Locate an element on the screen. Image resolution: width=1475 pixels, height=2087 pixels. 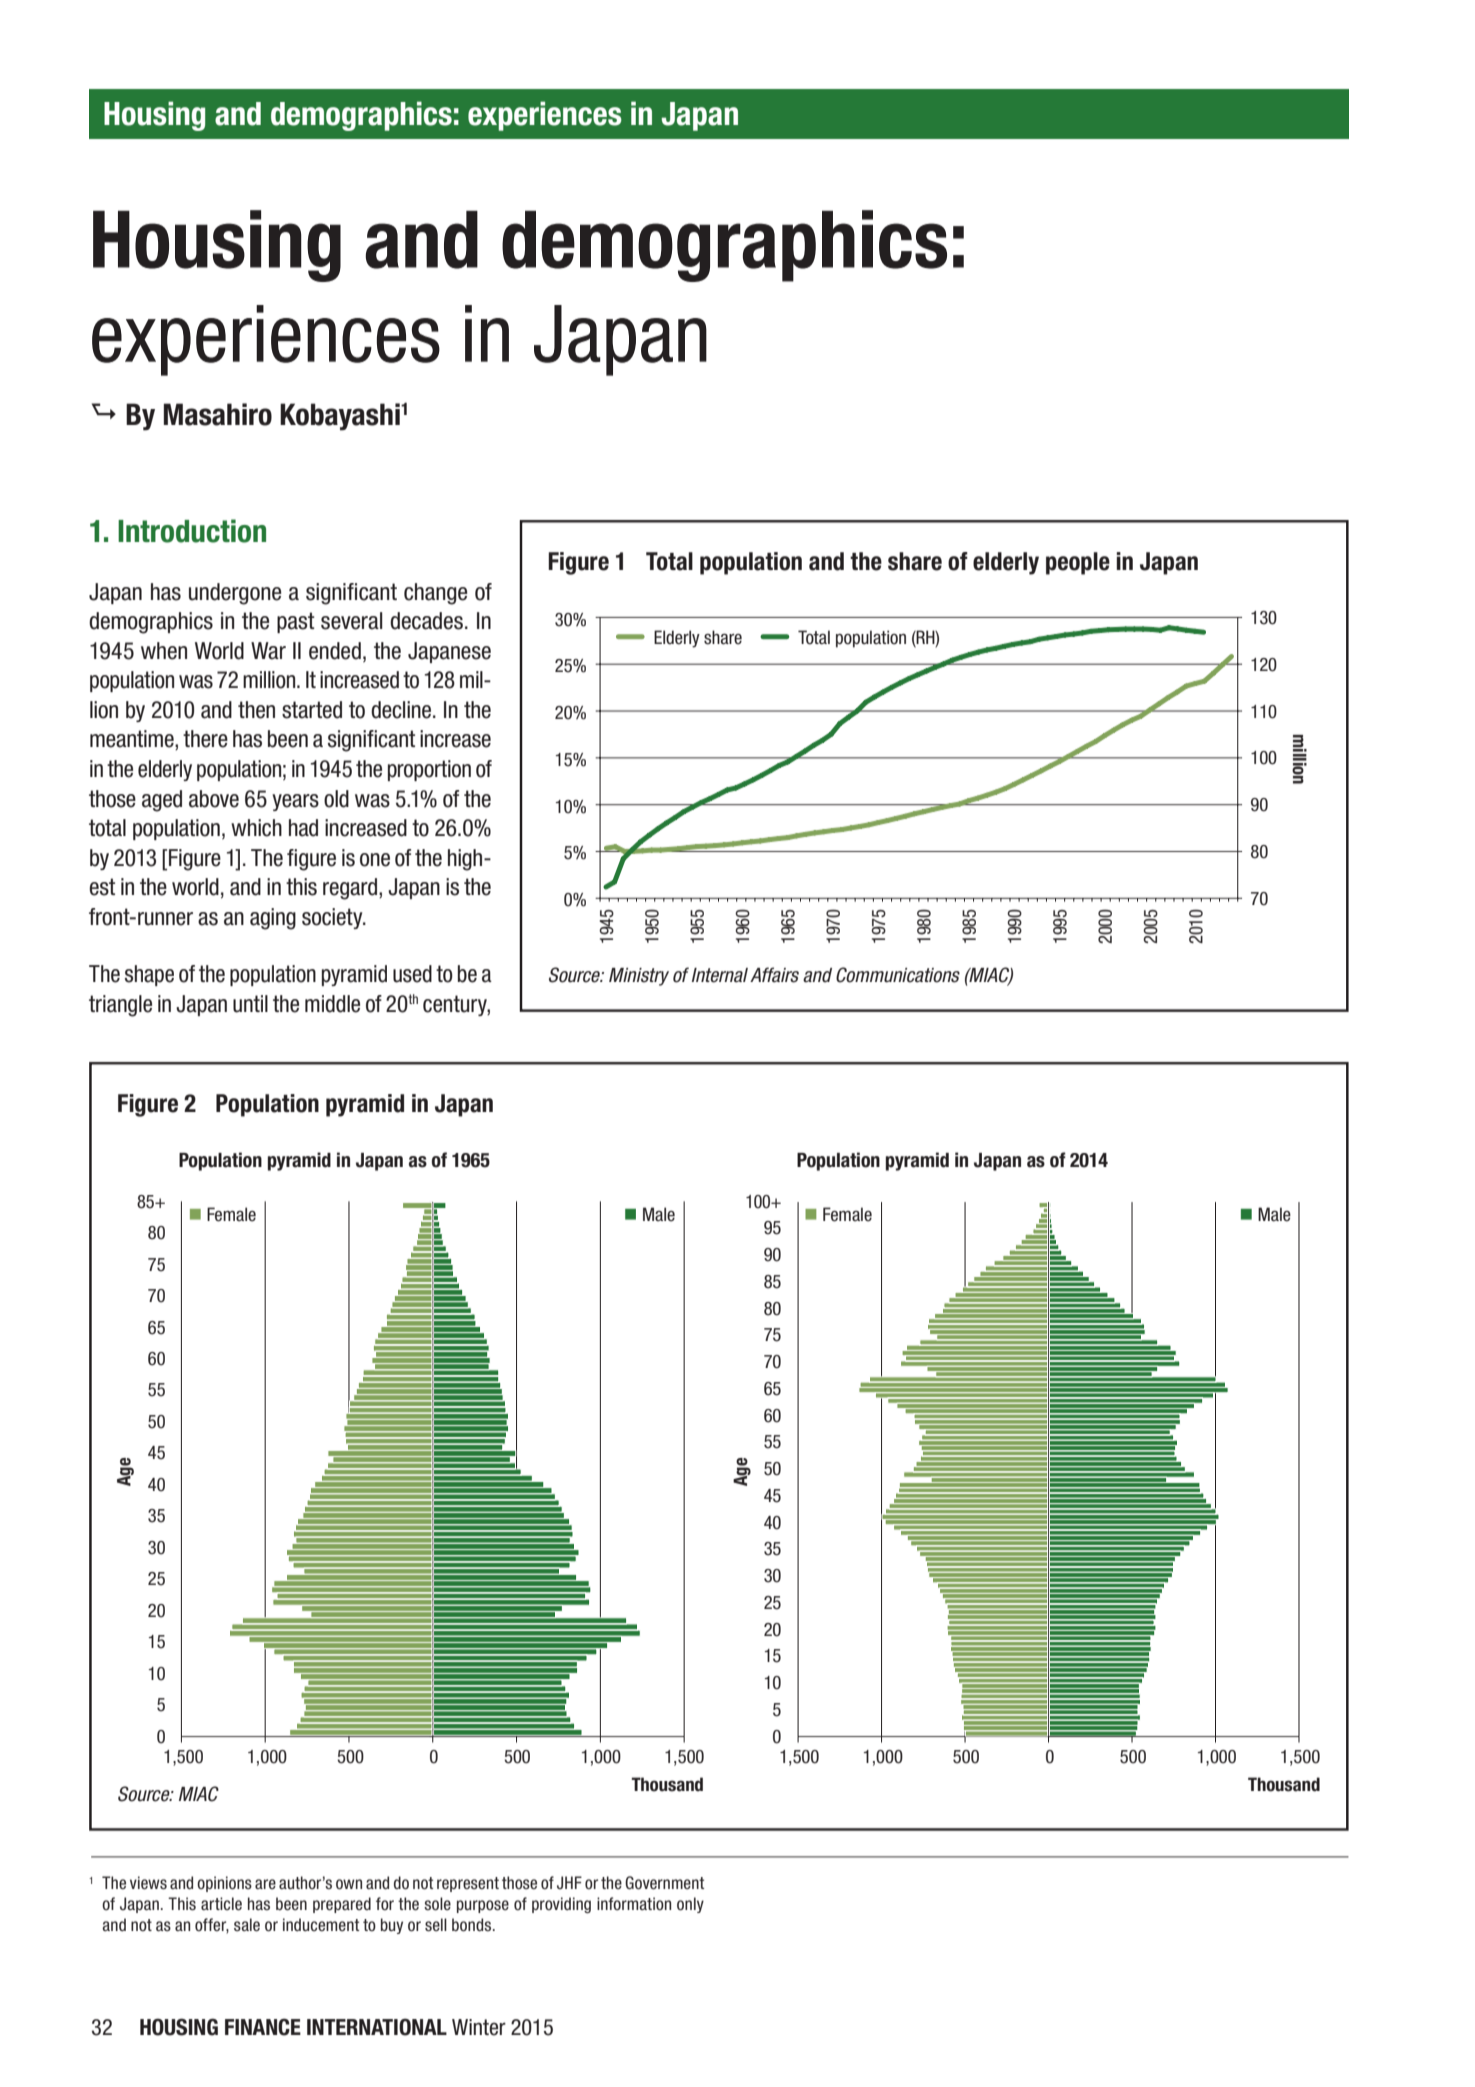
people is located at coordinates (1078, 563).
